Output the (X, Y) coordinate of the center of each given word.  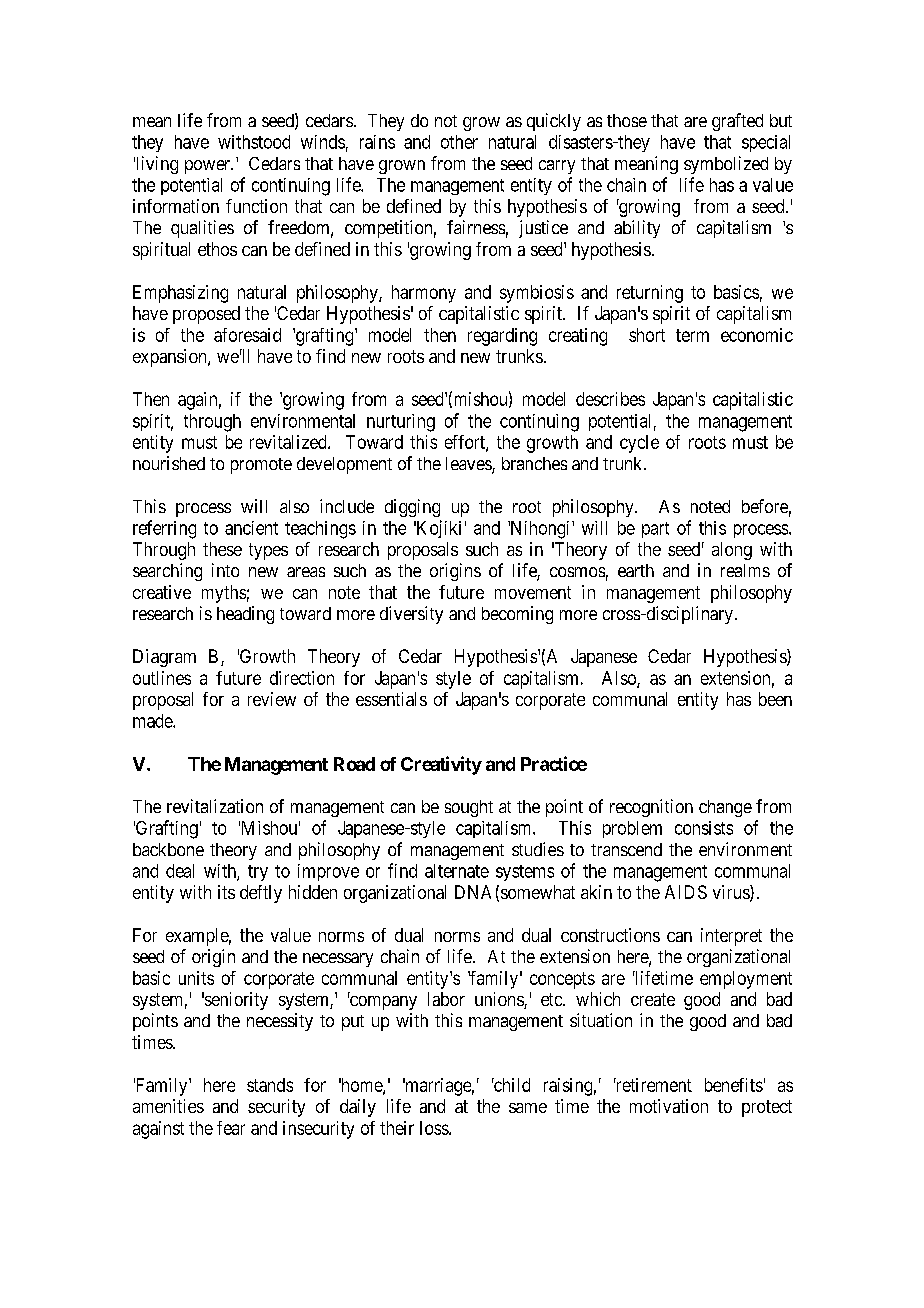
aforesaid (247, 335)
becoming (517, 615)
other (459, 142)
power (209, 167)
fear (231, 1128)
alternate (457, 871)
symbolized (726, 165)
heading (245, 615)
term (692, 335)
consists (704, 828)
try (258, 873)
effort (466, 443)
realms (745, 570)
